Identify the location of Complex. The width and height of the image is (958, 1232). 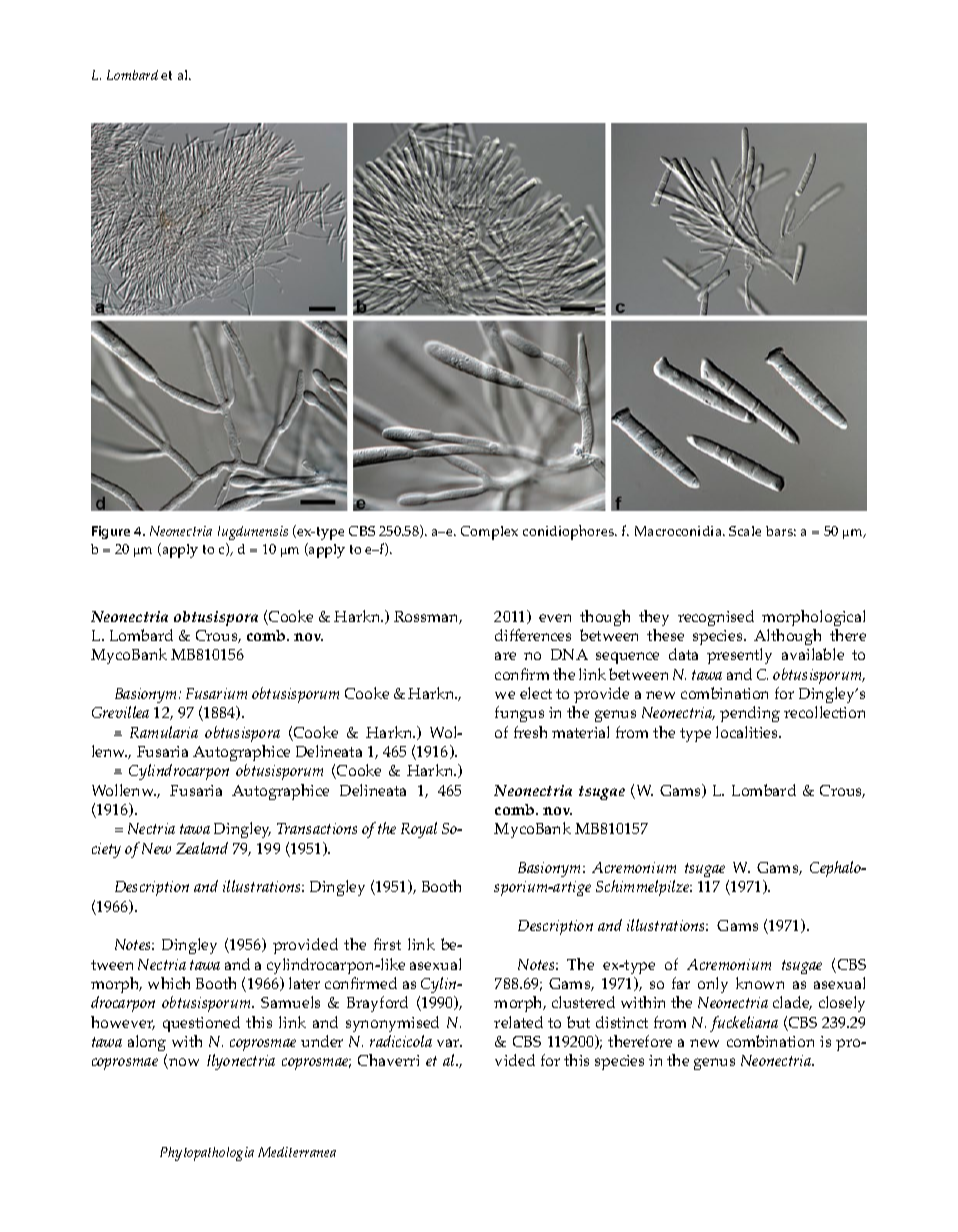
(489, 533).
